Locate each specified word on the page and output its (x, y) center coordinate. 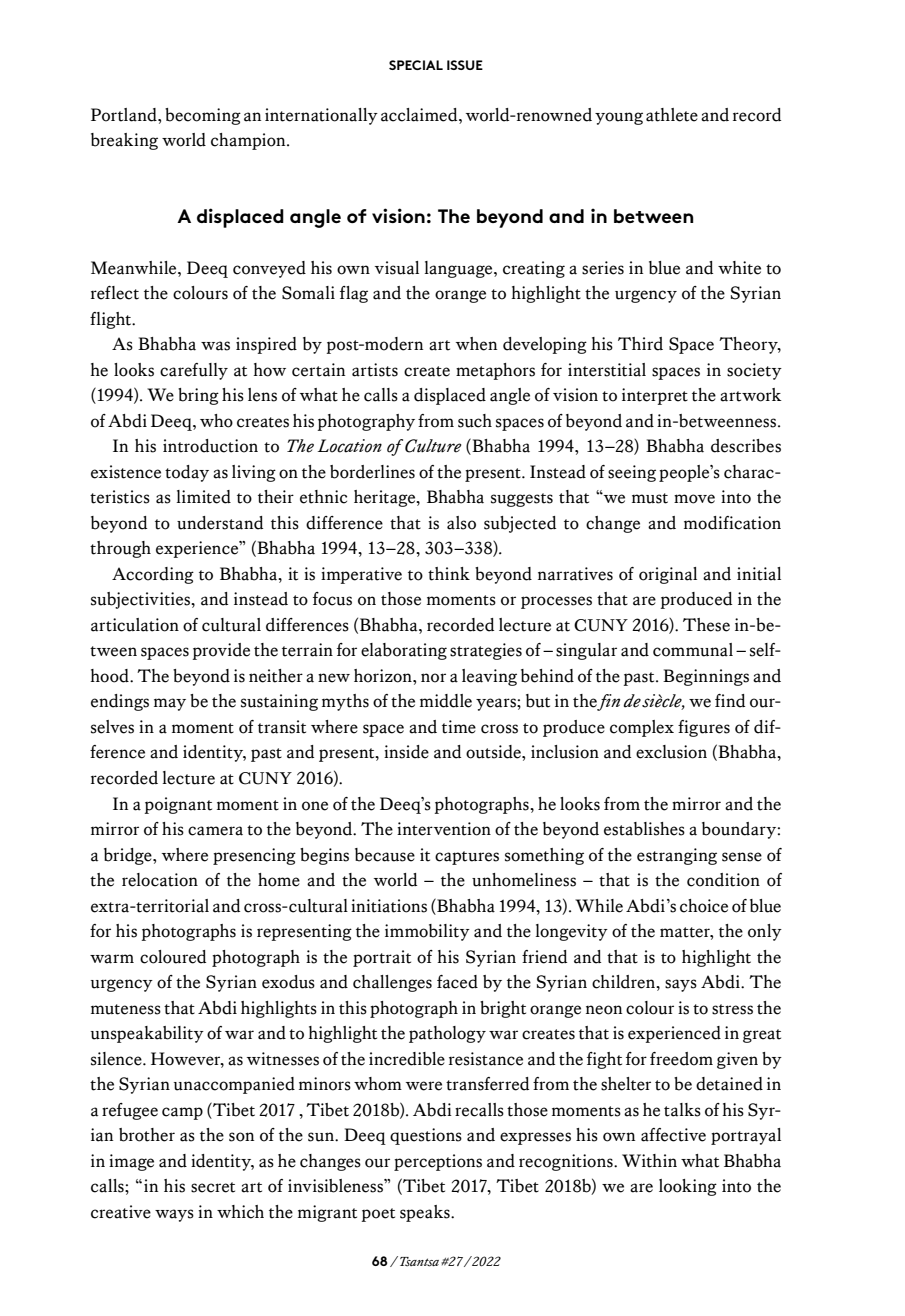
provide (221, 651)
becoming (203, 116)
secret (213, 1187)
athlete (672, 115)
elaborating (404, 651)
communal (693, 650)
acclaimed (420, 115)
